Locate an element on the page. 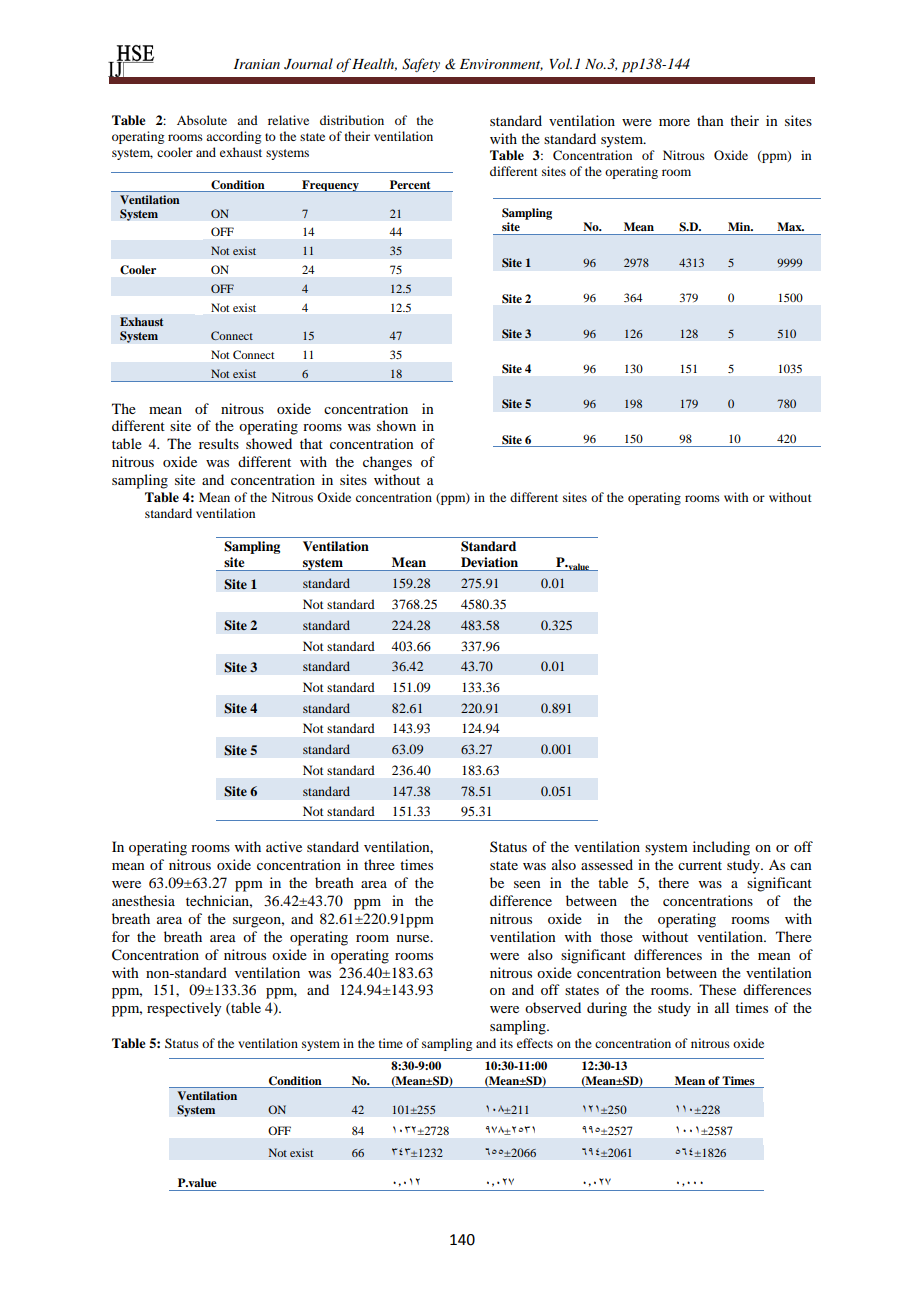 This page has height=1308, width=924. Deviation is located at coordinates (489, 562).
